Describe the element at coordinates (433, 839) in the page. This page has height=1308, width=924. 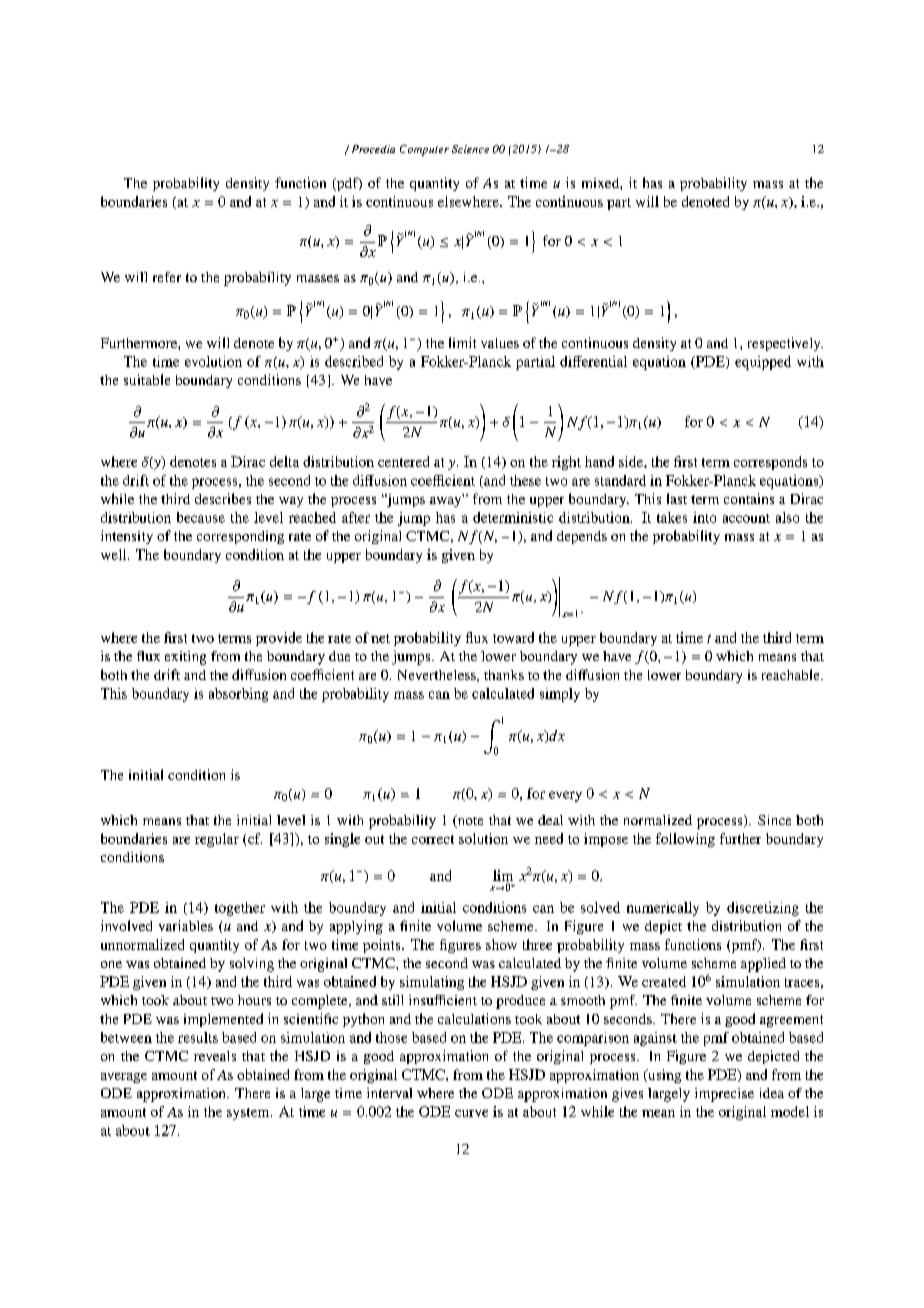
I see `correct` at that location.
